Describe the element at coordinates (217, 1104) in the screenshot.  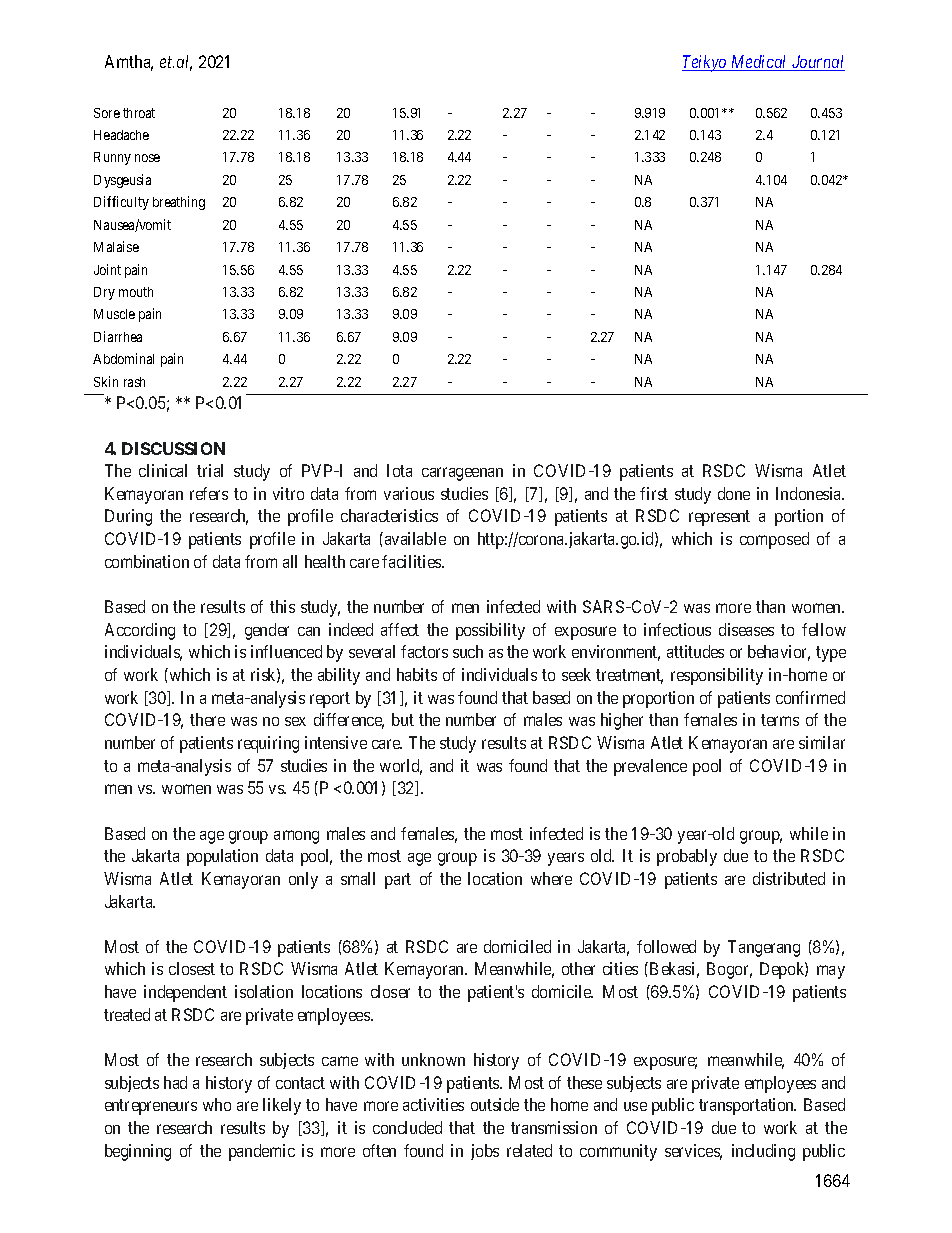
I see `who` at that location.
